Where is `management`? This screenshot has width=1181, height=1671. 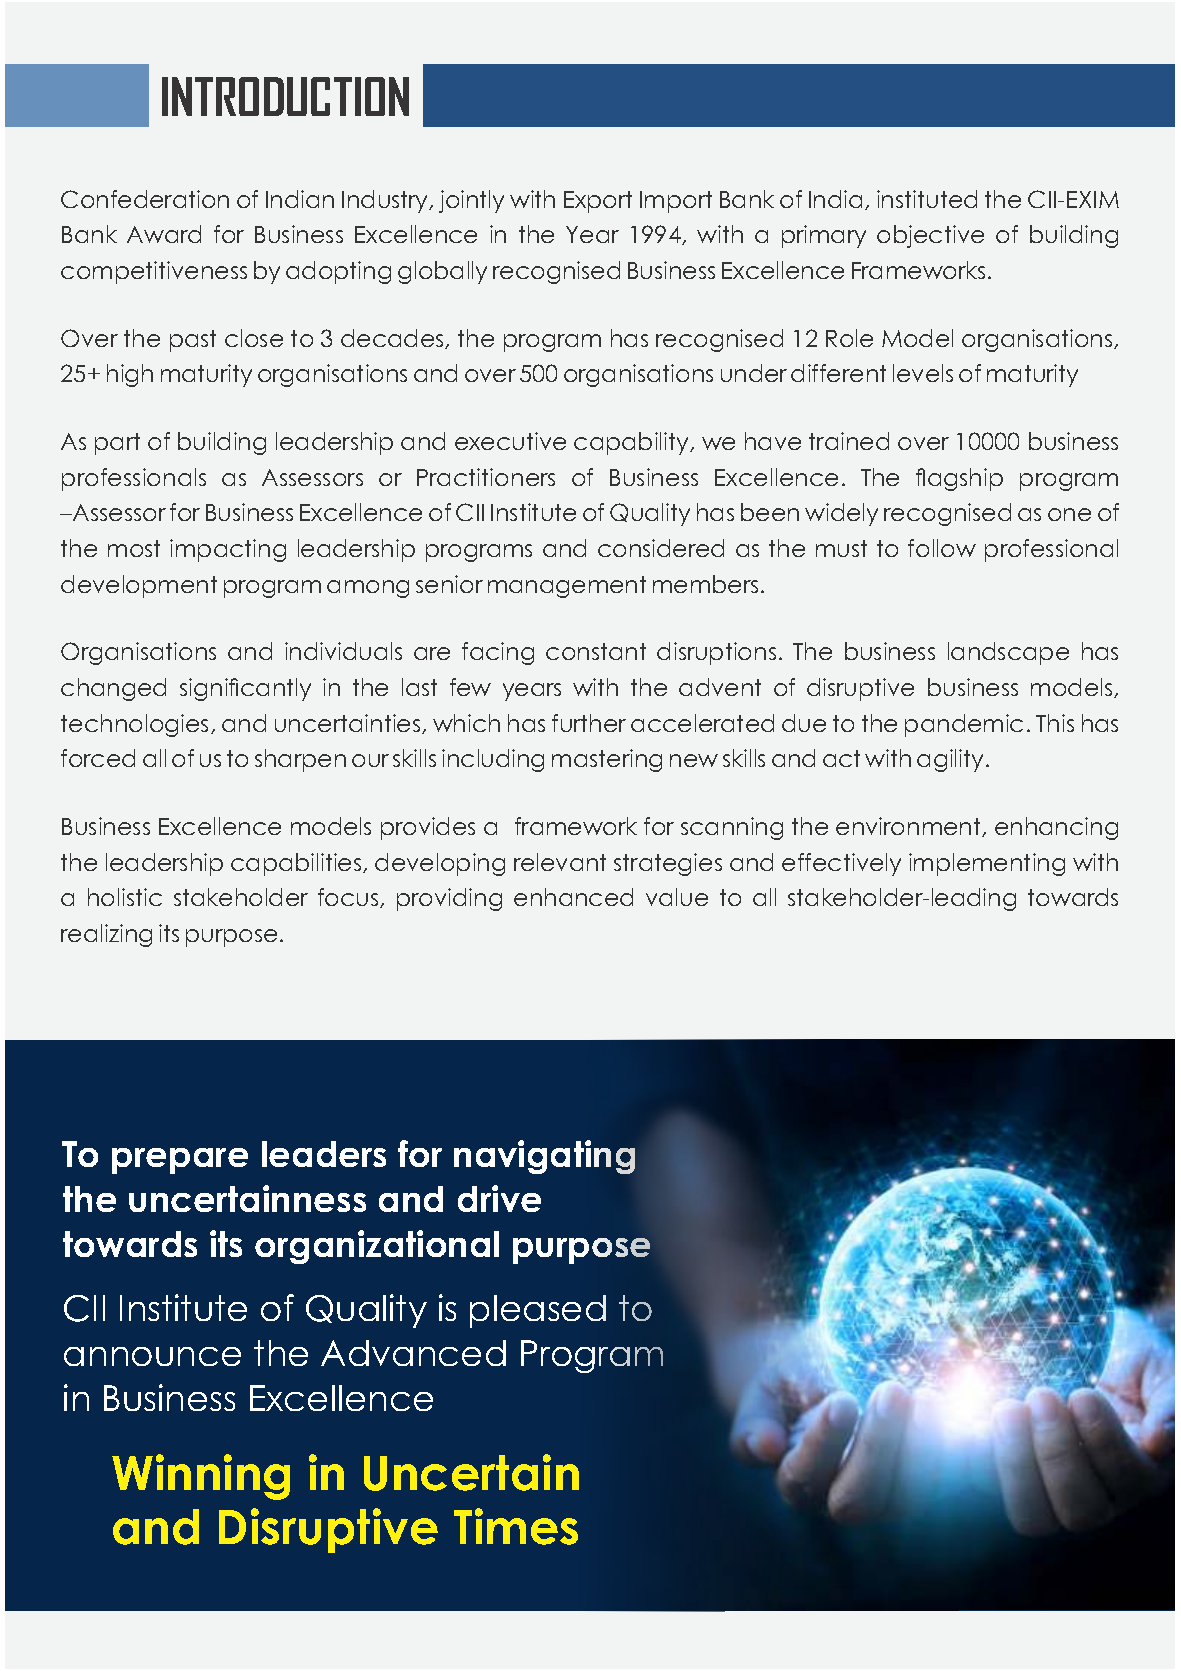 management is located at coordinates (567, 587).
